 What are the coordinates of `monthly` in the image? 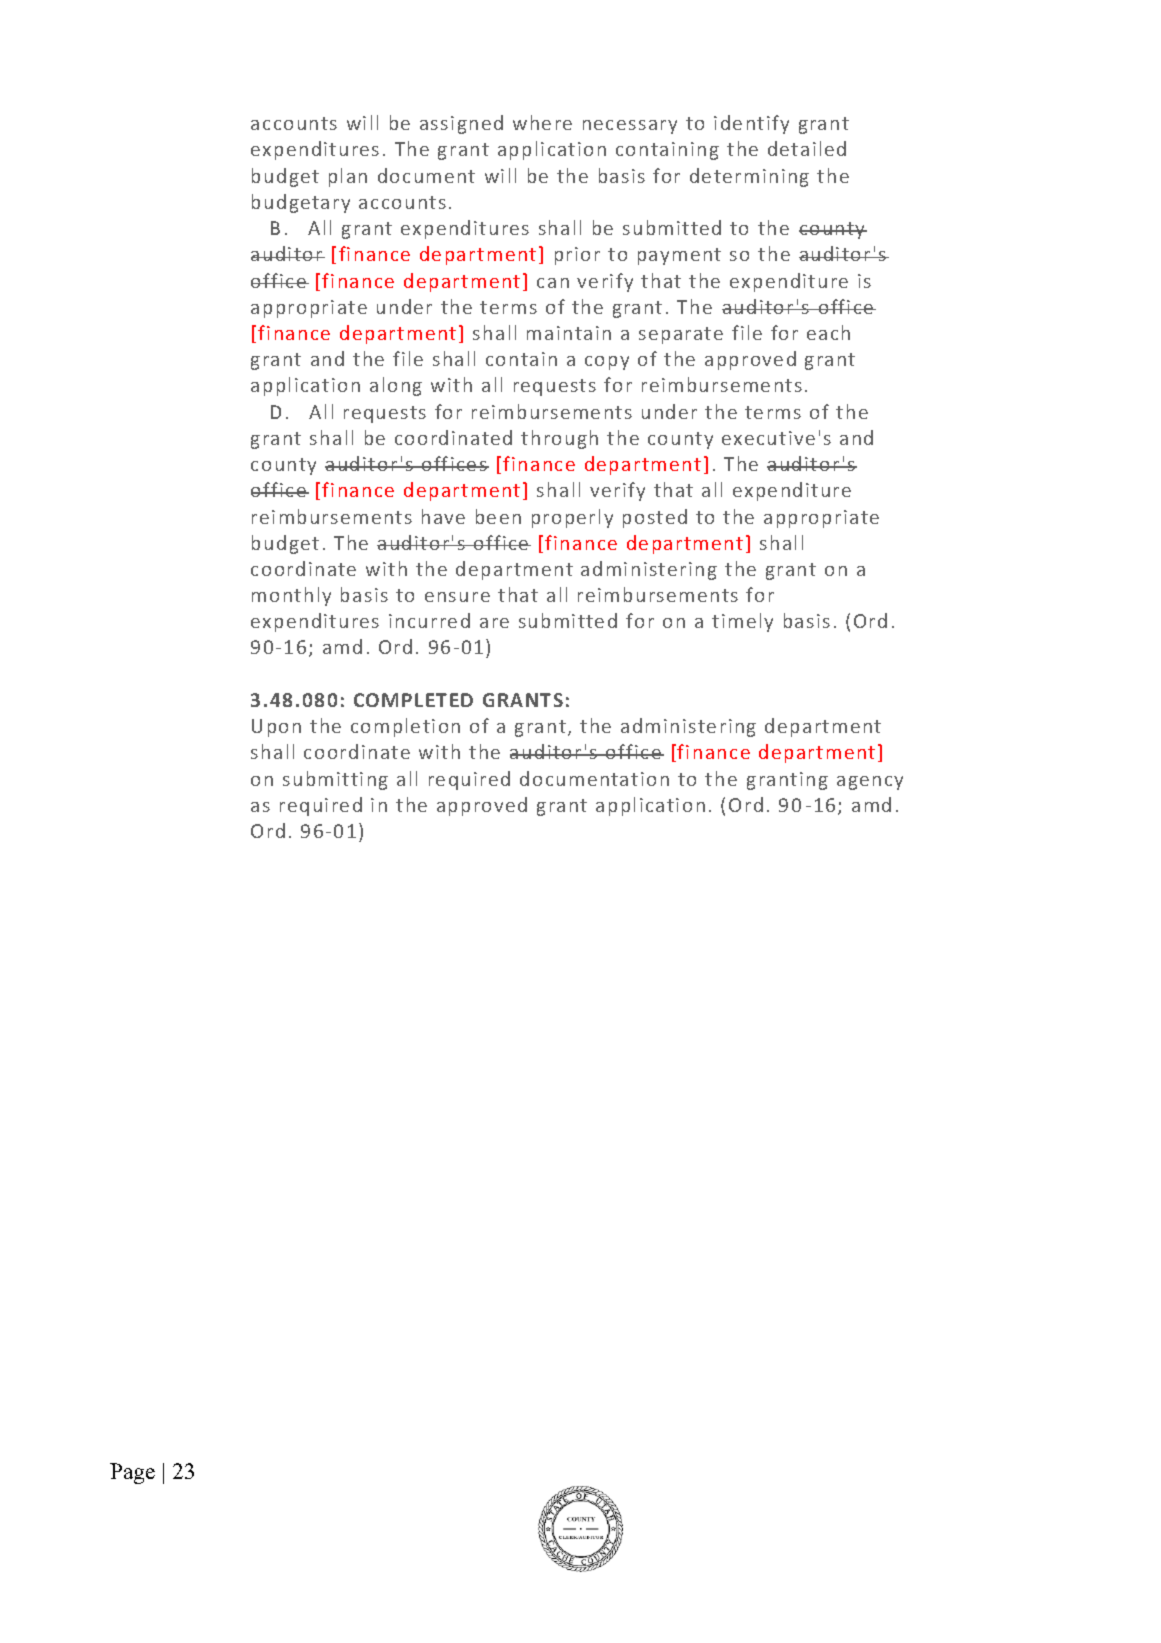 It's located at (291, 596).
